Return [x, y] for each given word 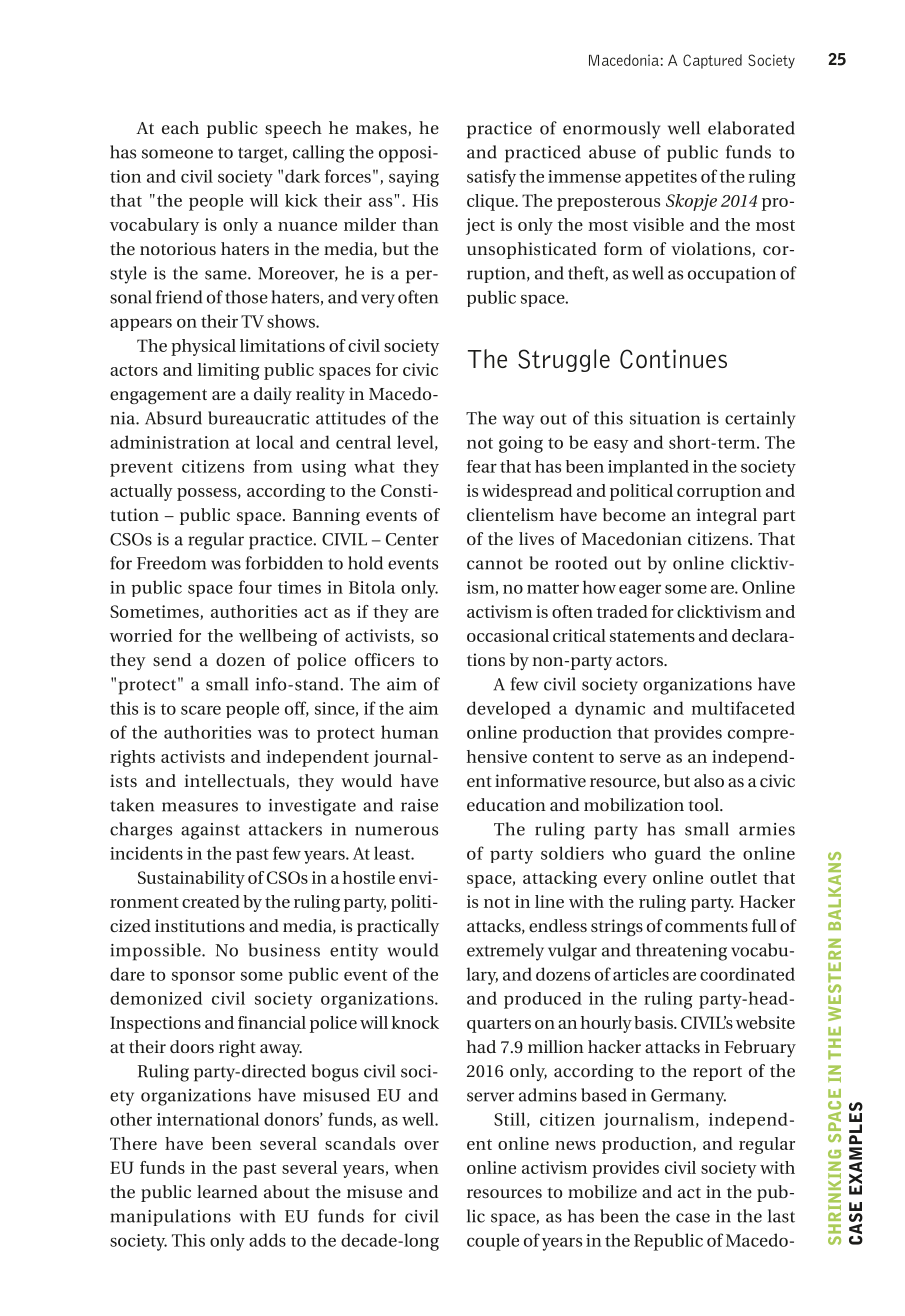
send [172, 659]
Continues [673, 359]
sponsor [203, 978]
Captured [712, 61]
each [180, 127]
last [781, 1216]
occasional [508, 635]
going [521, 444]
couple [493, 1242]
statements [652, 636]
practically [398, 927]
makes [381, 127]
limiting [228, 371]
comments [706, 926]
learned [227, 1191]
